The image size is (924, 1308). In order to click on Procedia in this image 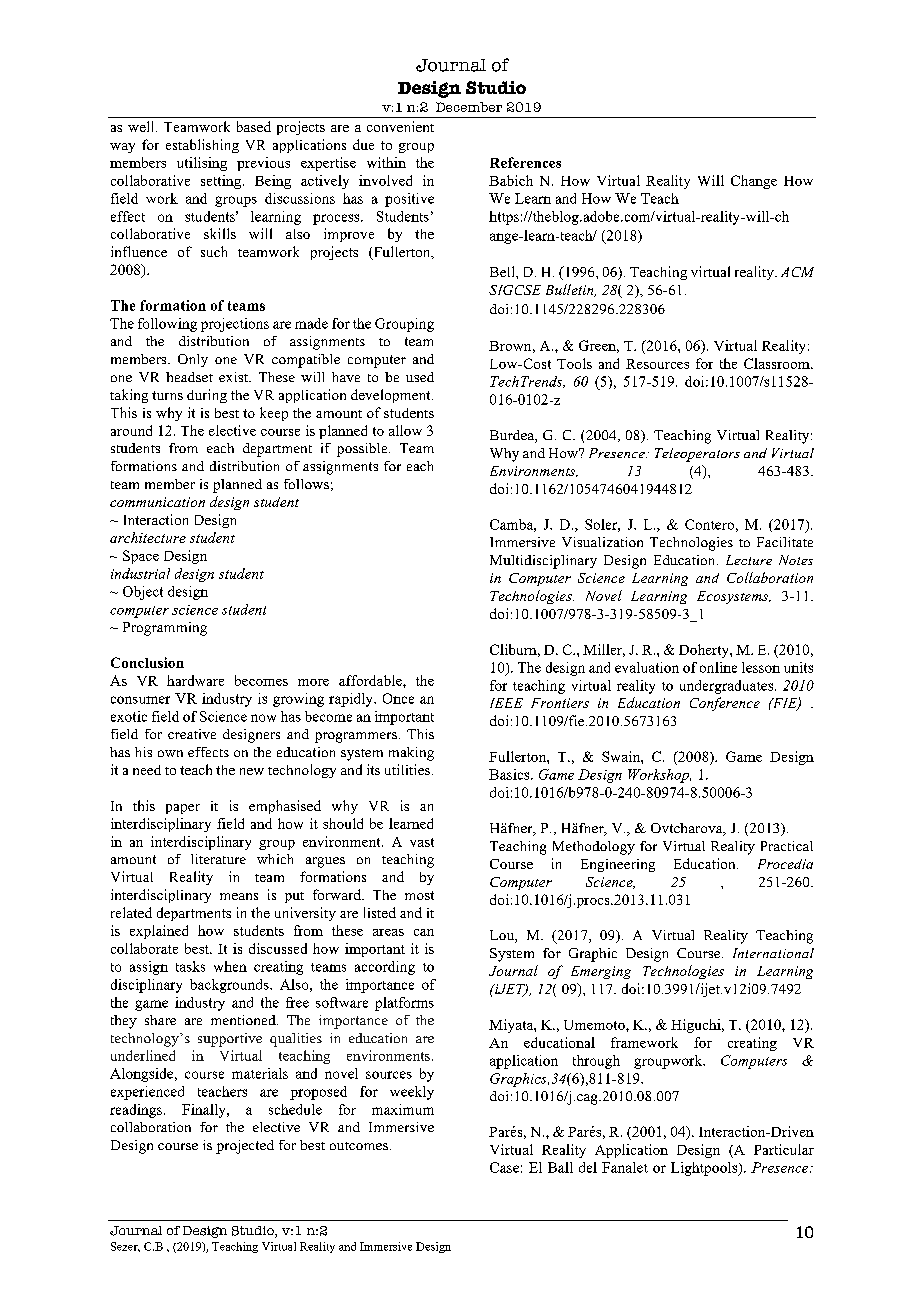, I will do `click(785, 864)`.
